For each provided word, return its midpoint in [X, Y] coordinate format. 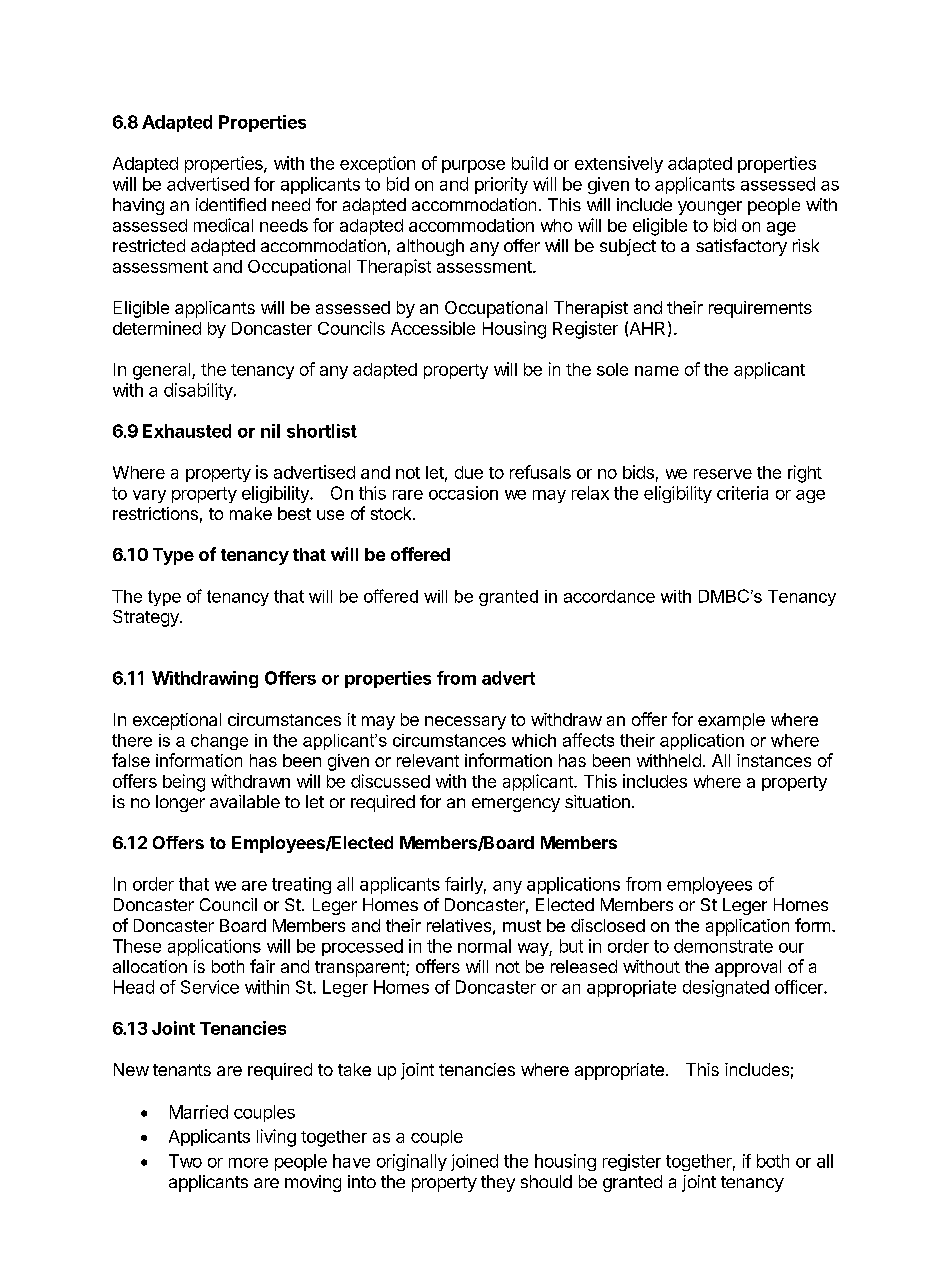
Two [185, 1161]
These [137, 946]
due [469, 472]
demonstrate [723, 946]
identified [231, 204]
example [731, 721]
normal [484, 946]
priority [501, 185]
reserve [723, 474]
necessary [465, 723]
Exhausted [187, 431]
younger [710, 208]
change [219, 742]
